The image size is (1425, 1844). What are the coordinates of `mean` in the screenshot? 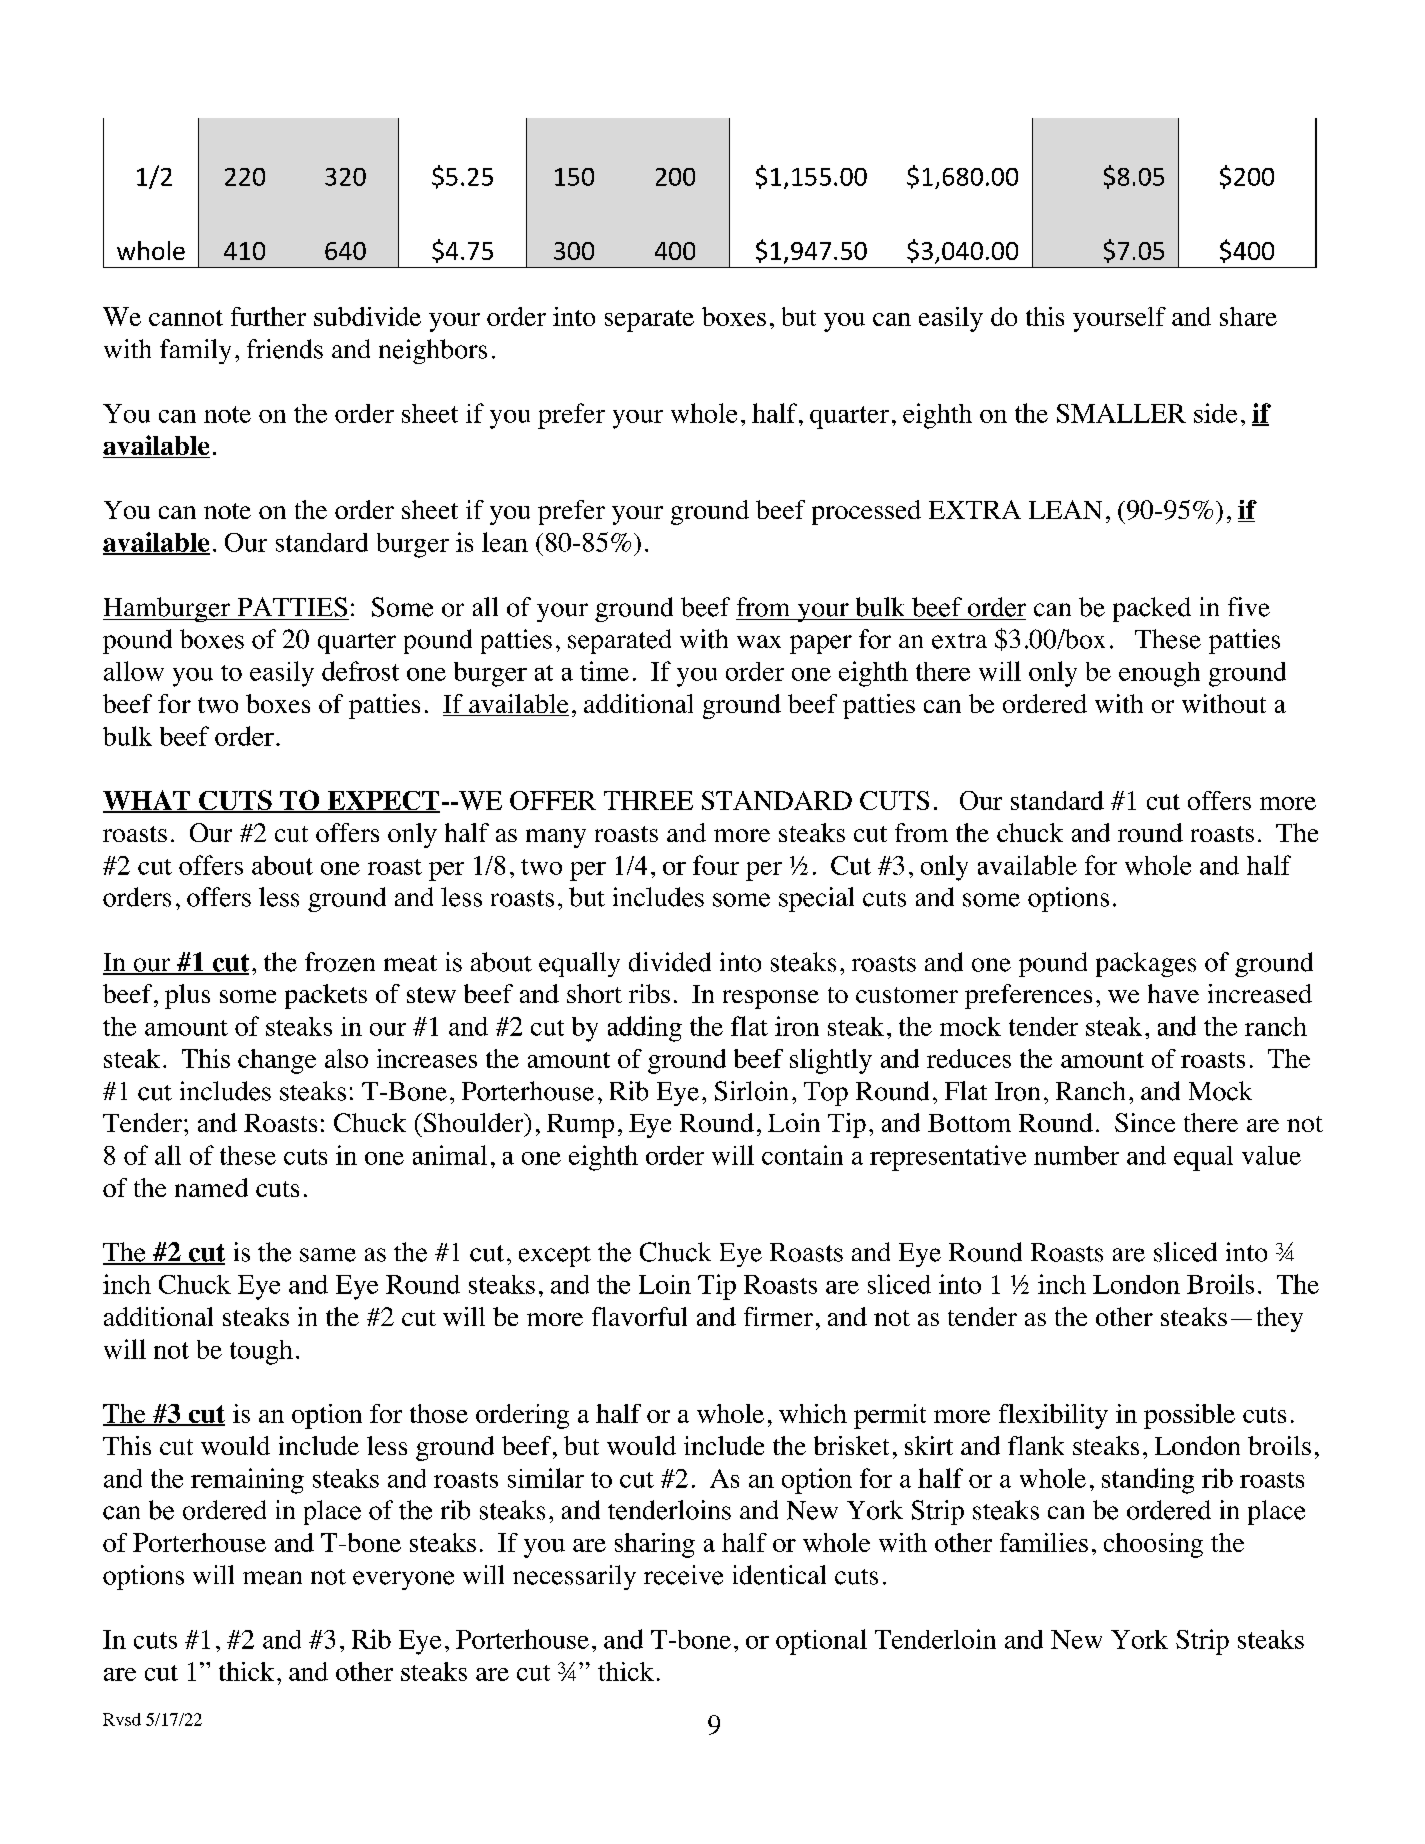 It's located at (272, 1578).
